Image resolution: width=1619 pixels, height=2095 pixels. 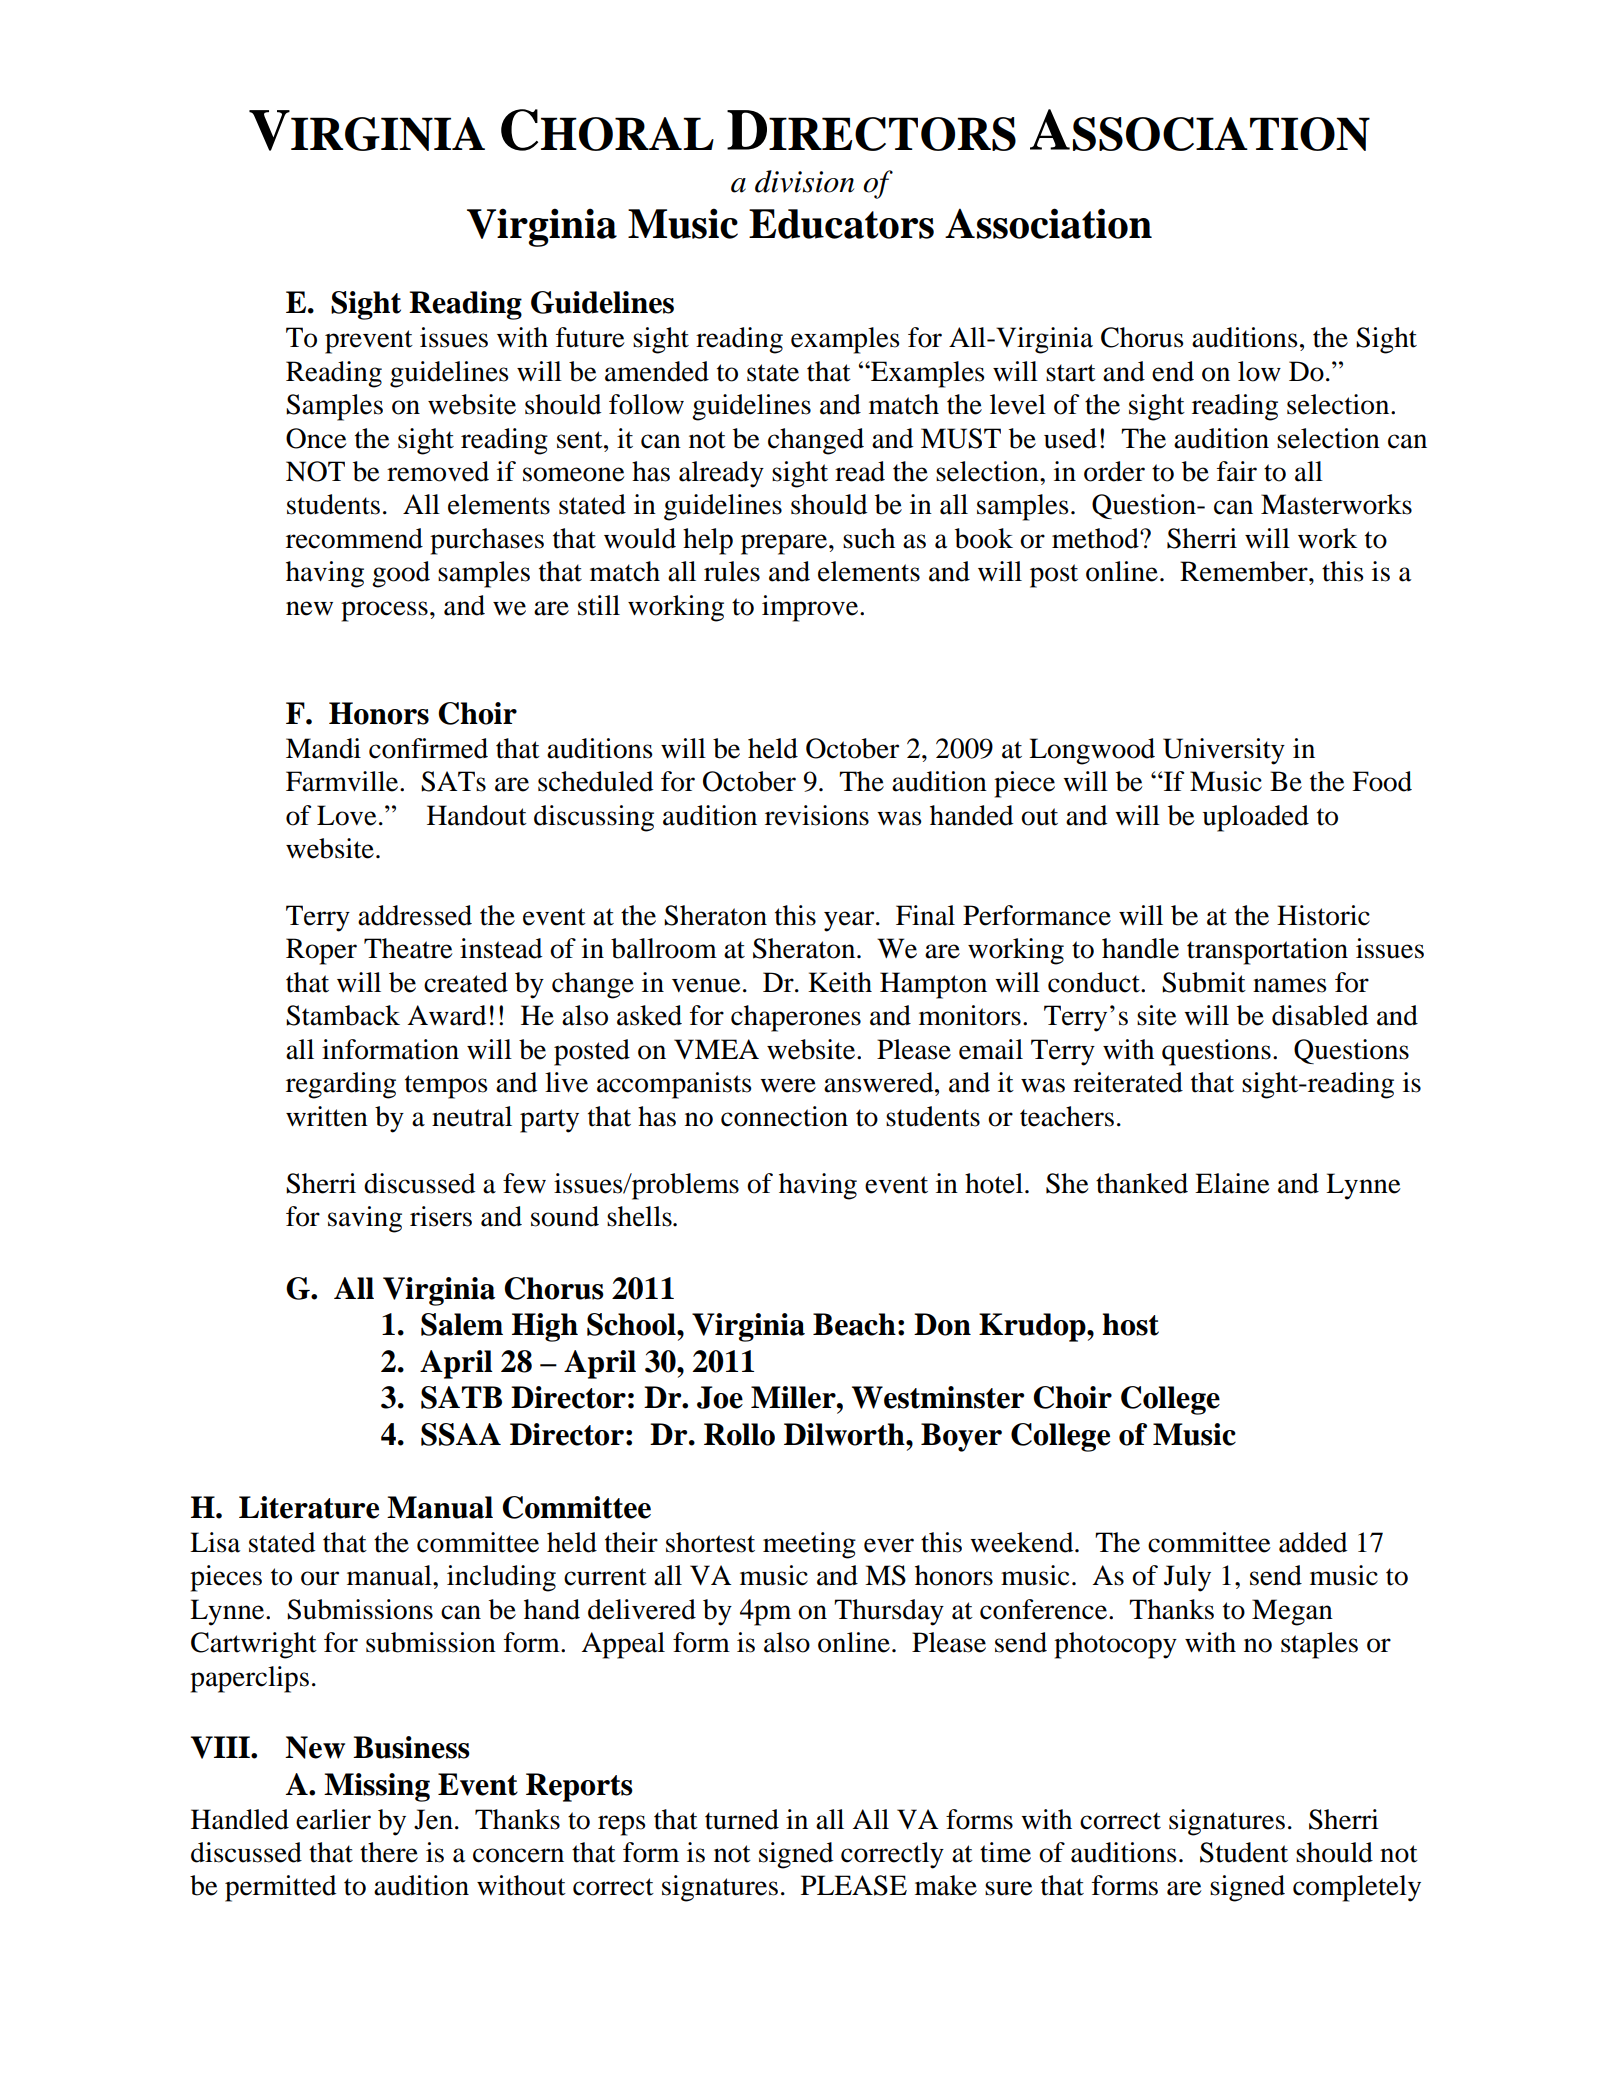 What do you see at coordinates (333, 1819) in the document?
I see `earlier` at bounding box center [333, 1819].
